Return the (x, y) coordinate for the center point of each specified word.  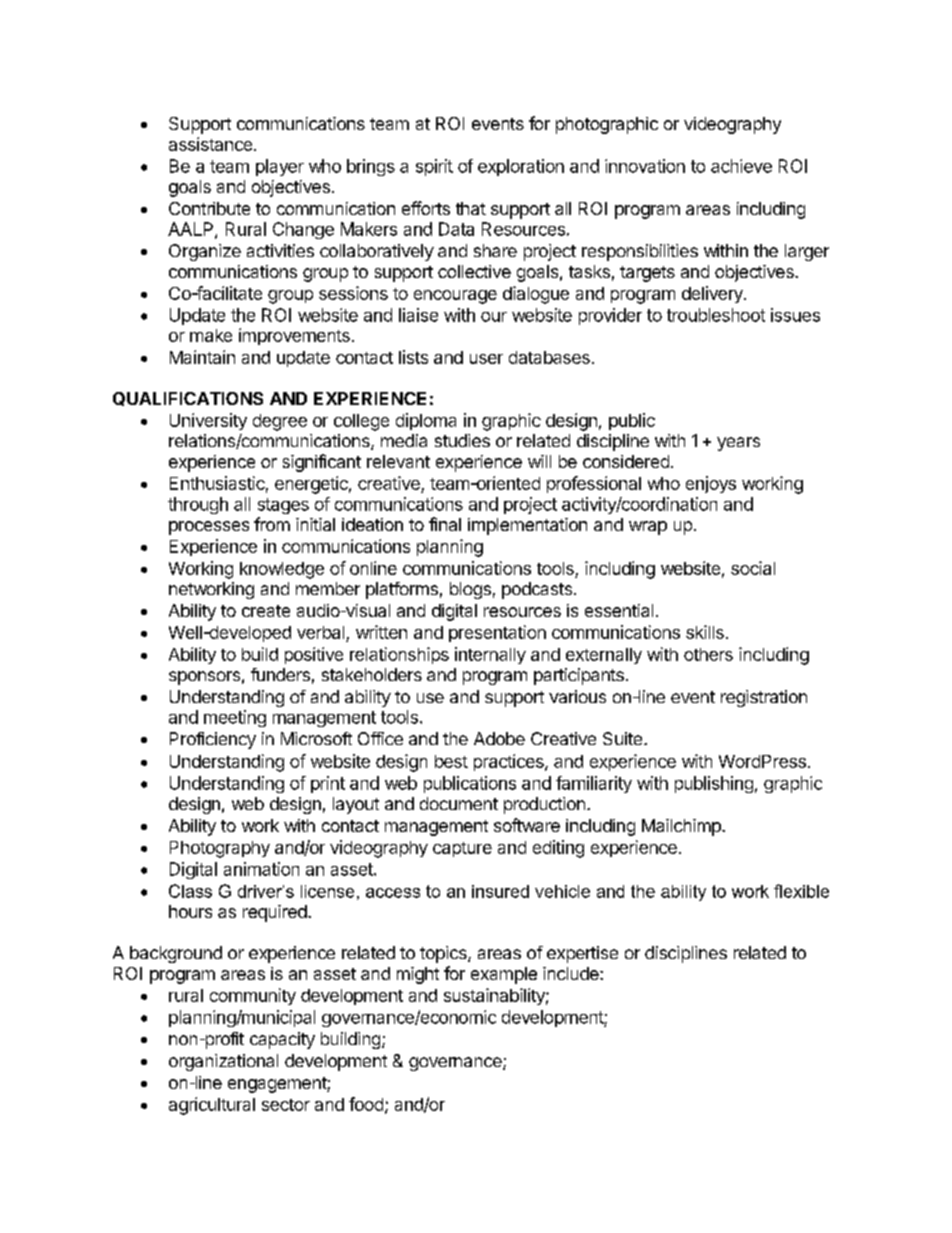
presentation (497, 633)
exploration (521, 167)
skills (705, 632)
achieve (741, 166)
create (266, 611)
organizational (223, 1062)
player (280, 167)
